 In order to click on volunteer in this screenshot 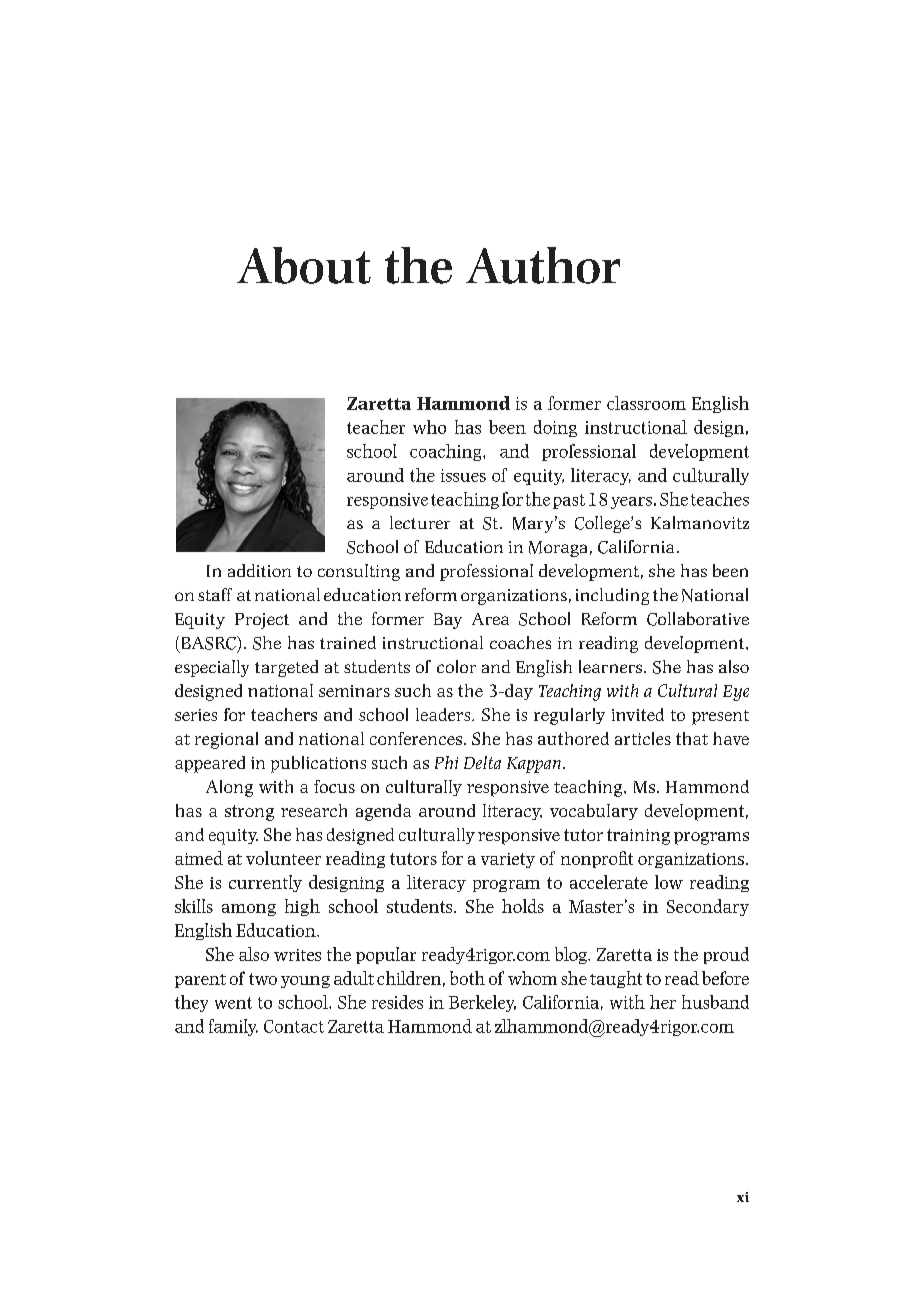, I will do `click(283, 858)`.
